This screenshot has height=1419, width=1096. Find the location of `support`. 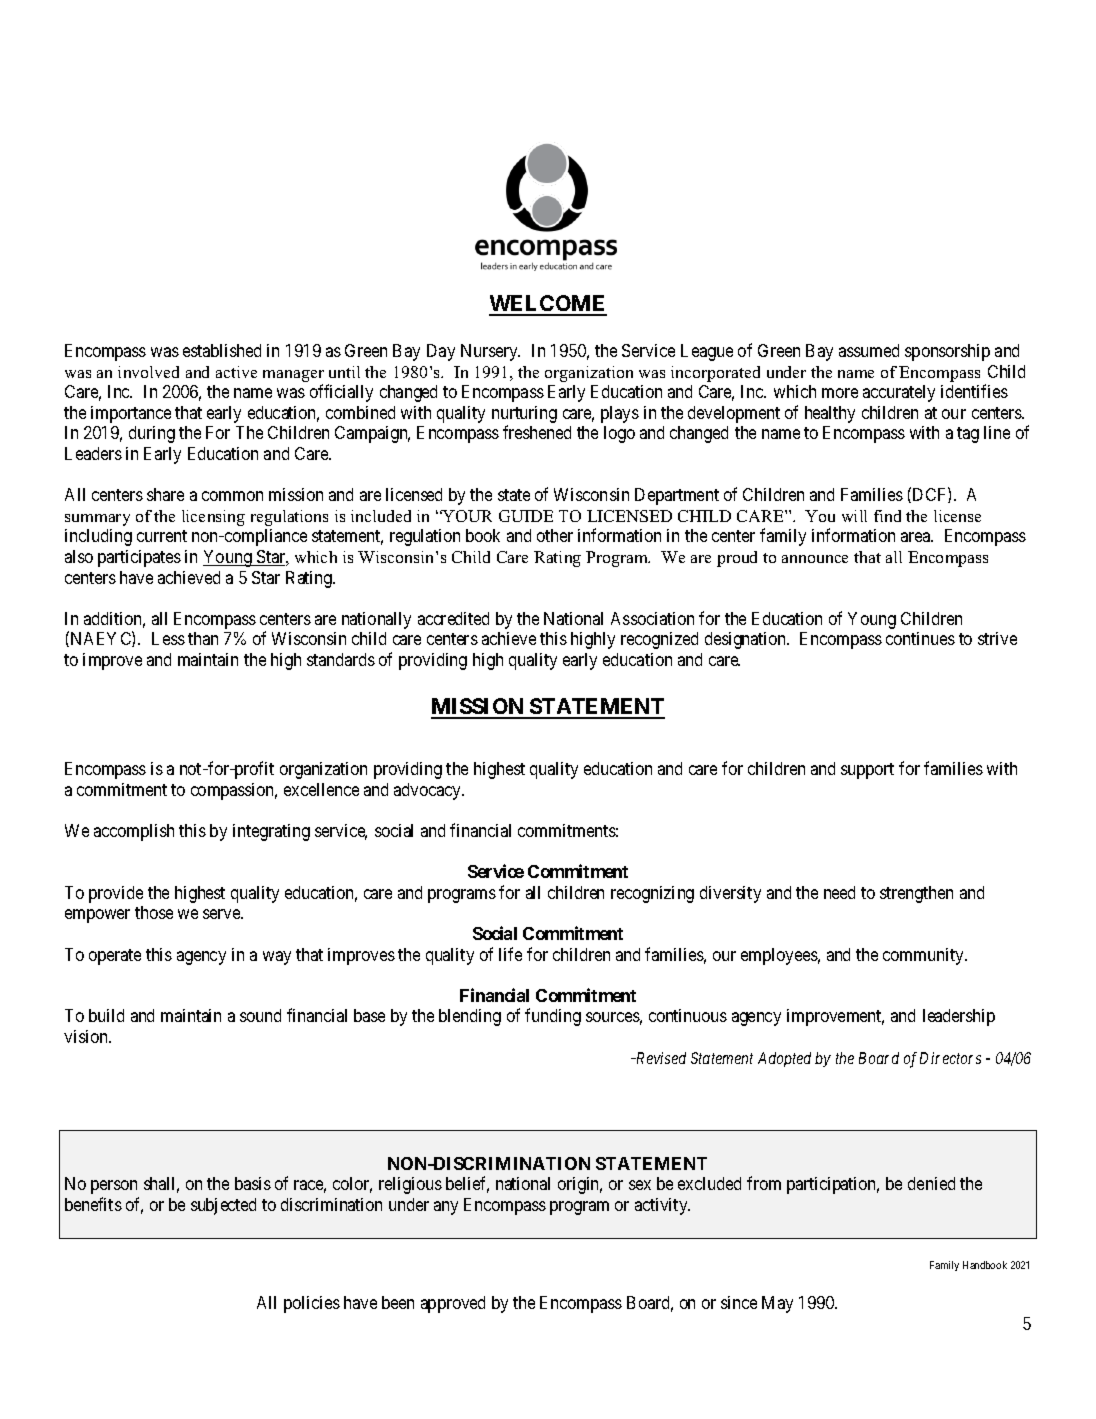

support is located at coordinates (867, 771).
